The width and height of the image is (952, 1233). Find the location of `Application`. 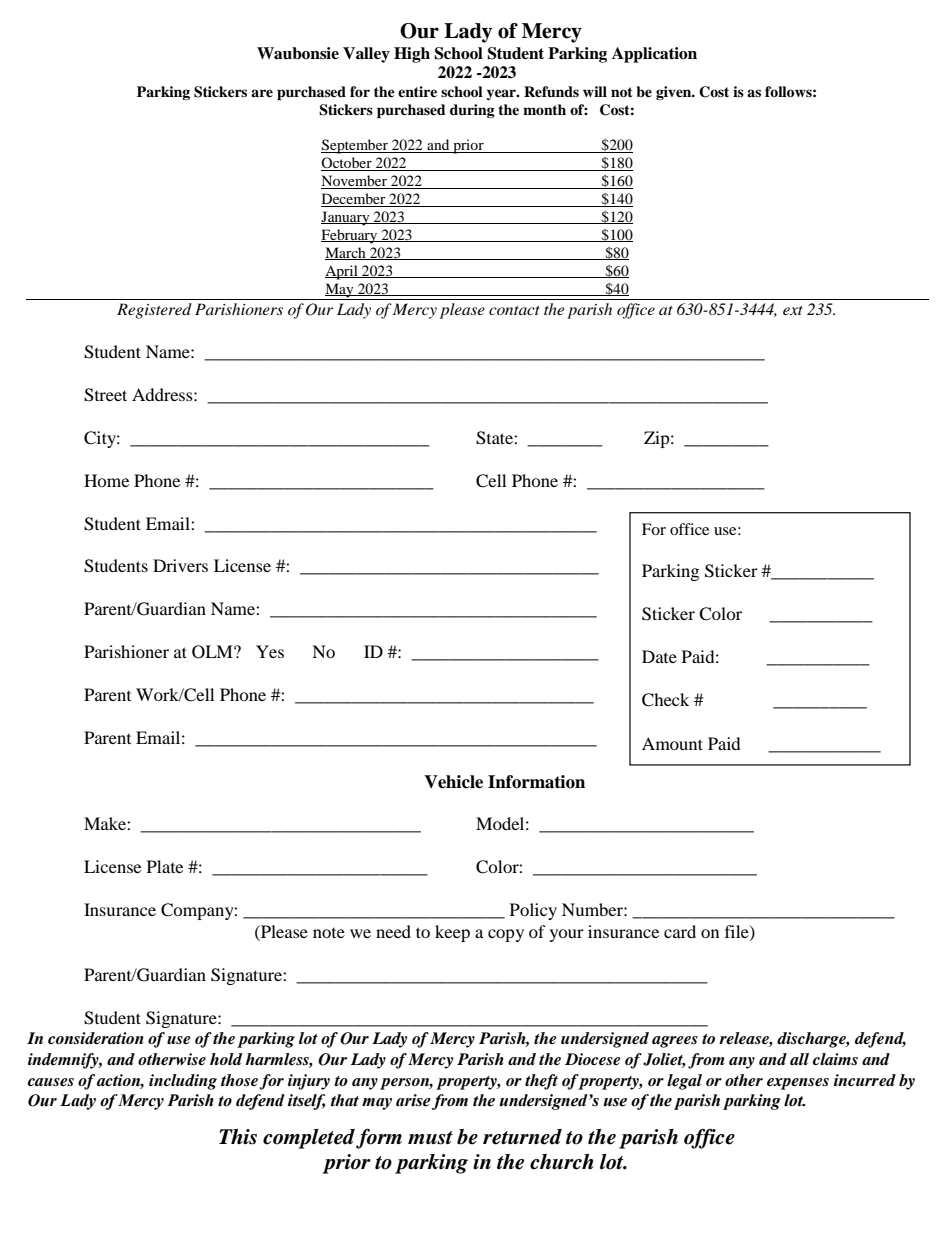

Application is located at coordinates (654, 55).
